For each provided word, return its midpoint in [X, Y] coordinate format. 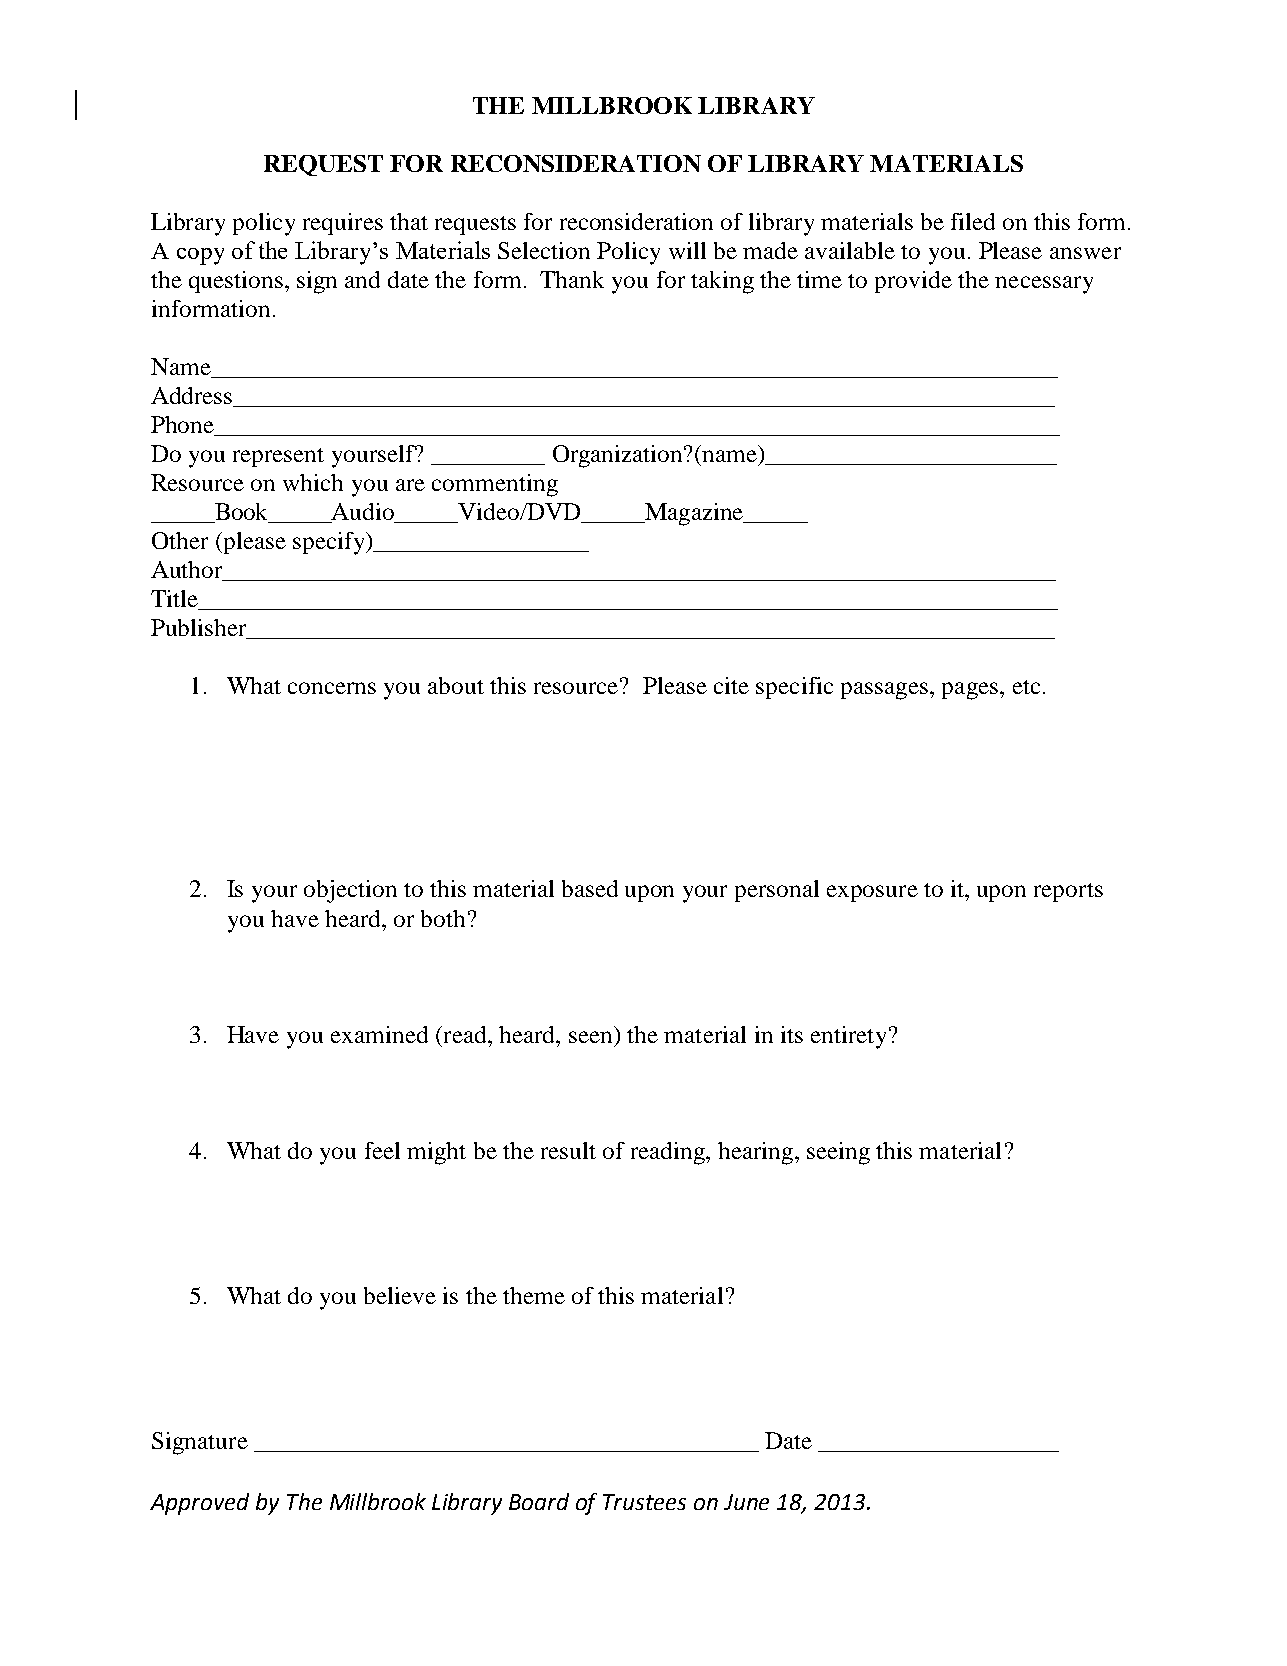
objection [350, 891]
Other [180, 540]
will [687, 250]
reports [1068, 892]
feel [382, 1150]
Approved [199, 1504]
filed [973, 221]
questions [236, 282]
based [590, 888]
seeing [838, 1153]
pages [970, 691]
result [568, 1150]
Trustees [644, 1502]
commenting [495, 485]
